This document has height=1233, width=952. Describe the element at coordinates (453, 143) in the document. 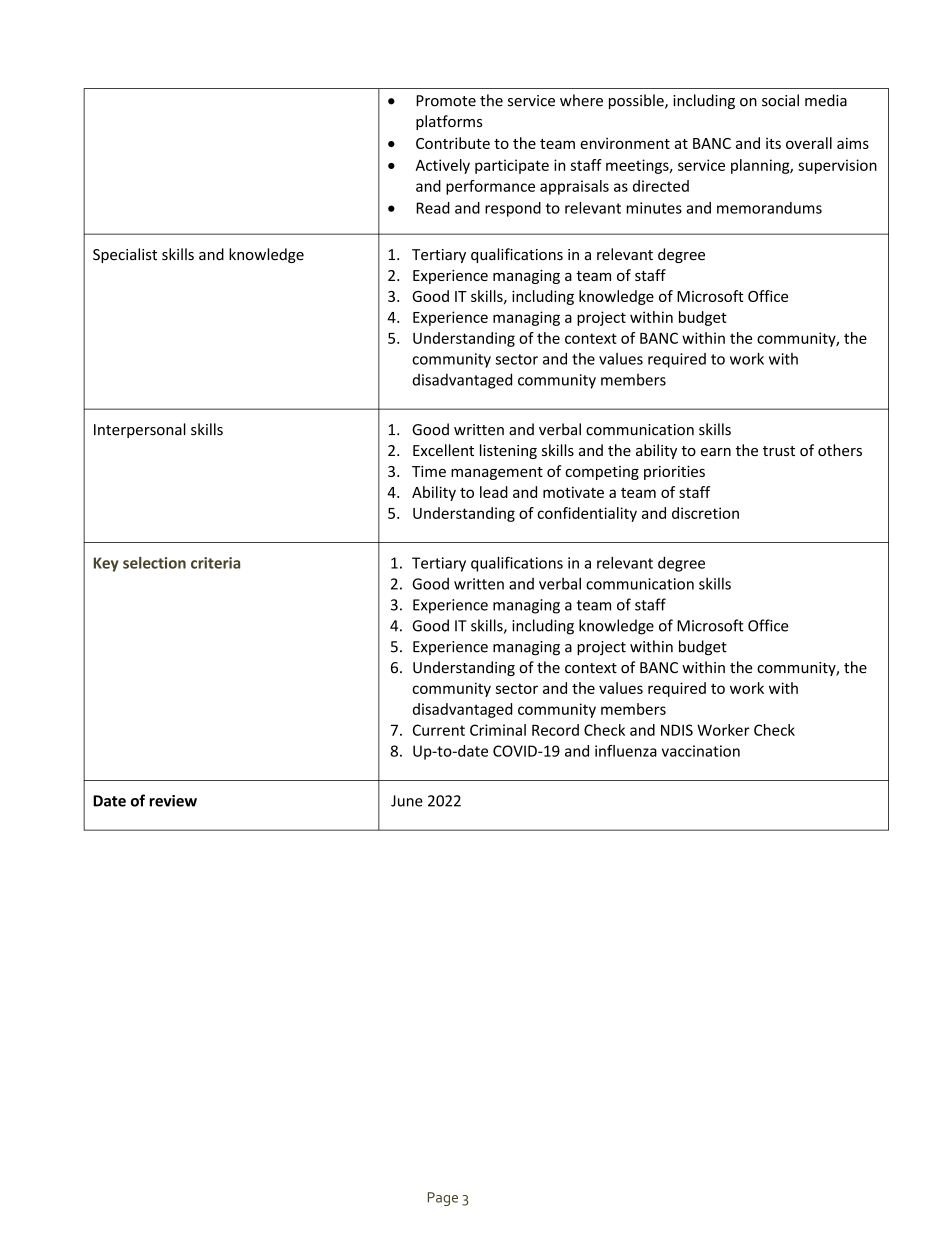

I see `Contribute` at that location.
